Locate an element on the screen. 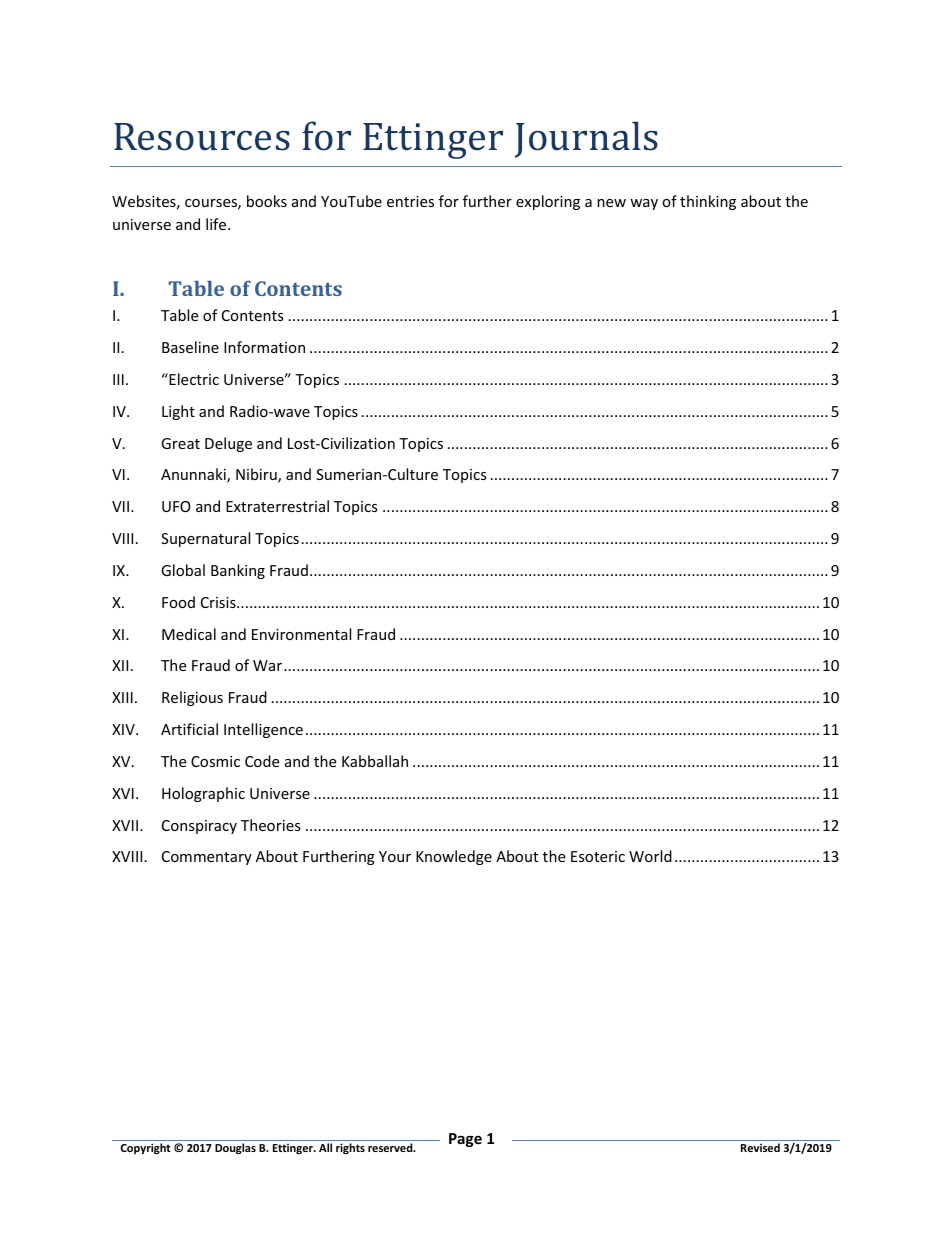  Revised is located at coordinates (760, 1147).
